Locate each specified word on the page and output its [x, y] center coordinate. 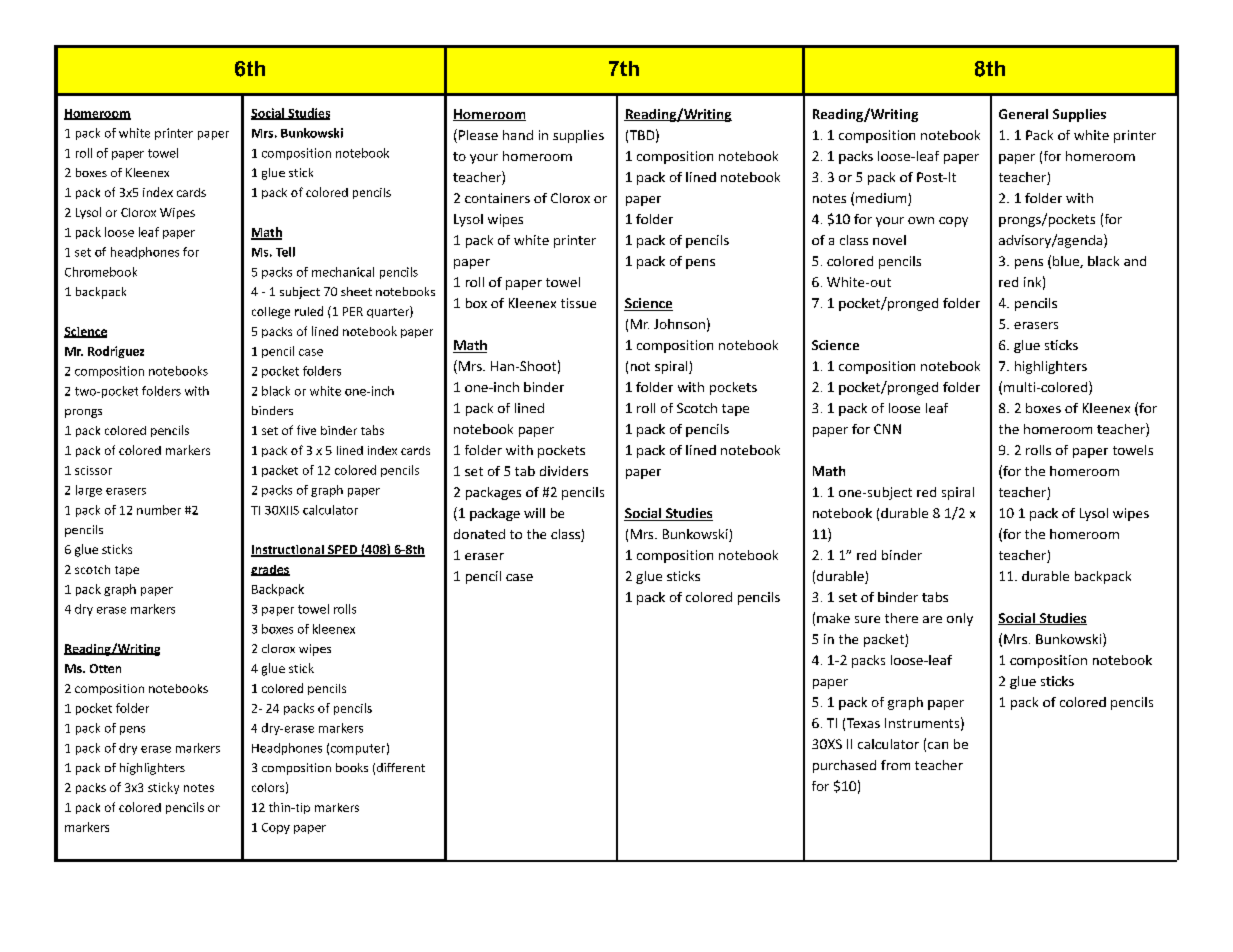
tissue [578, 303]
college [271, 313]
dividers [564, 471]
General [1023, 114]
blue [1067, 262]
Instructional [288, 551]
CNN [887, 429]
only [960, 619]
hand [518, 135]
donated [479, 534]
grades [270, 570]
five [306, 430]
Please [478, 135]
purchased [844, 766]
